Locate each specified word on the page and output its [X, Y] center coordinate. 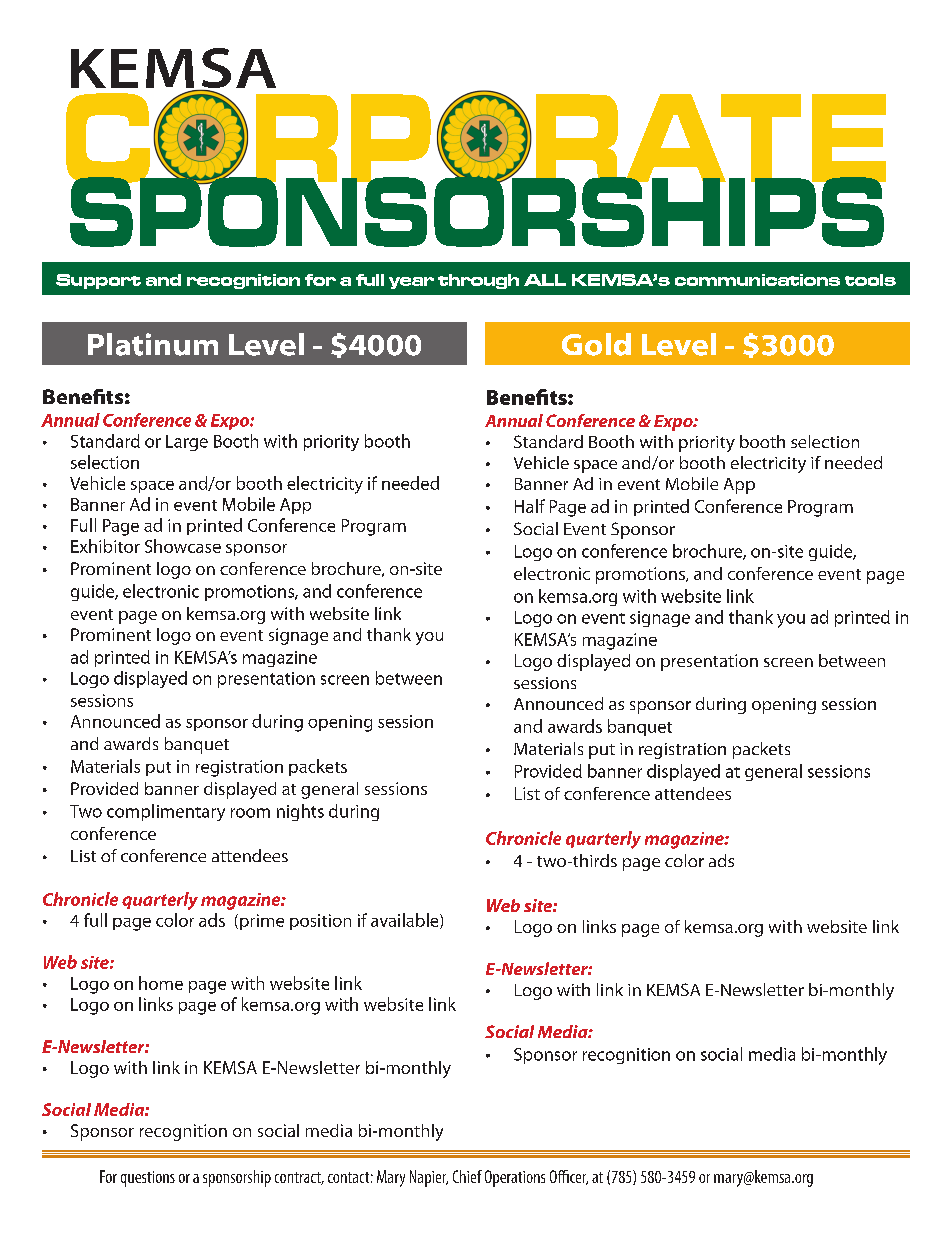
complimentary [166, 812]
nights [300, 812]
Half [530, 506]
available [406, 921]
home [161, 983]
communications [757, 280]
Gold [596, 344]
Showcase [183, 546]
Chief [467, 1176]
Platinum [153, 344]
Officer [569, 1177]
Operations [515, 1178]
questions [148, 1179]
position [320, 922]
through [478, 281]
